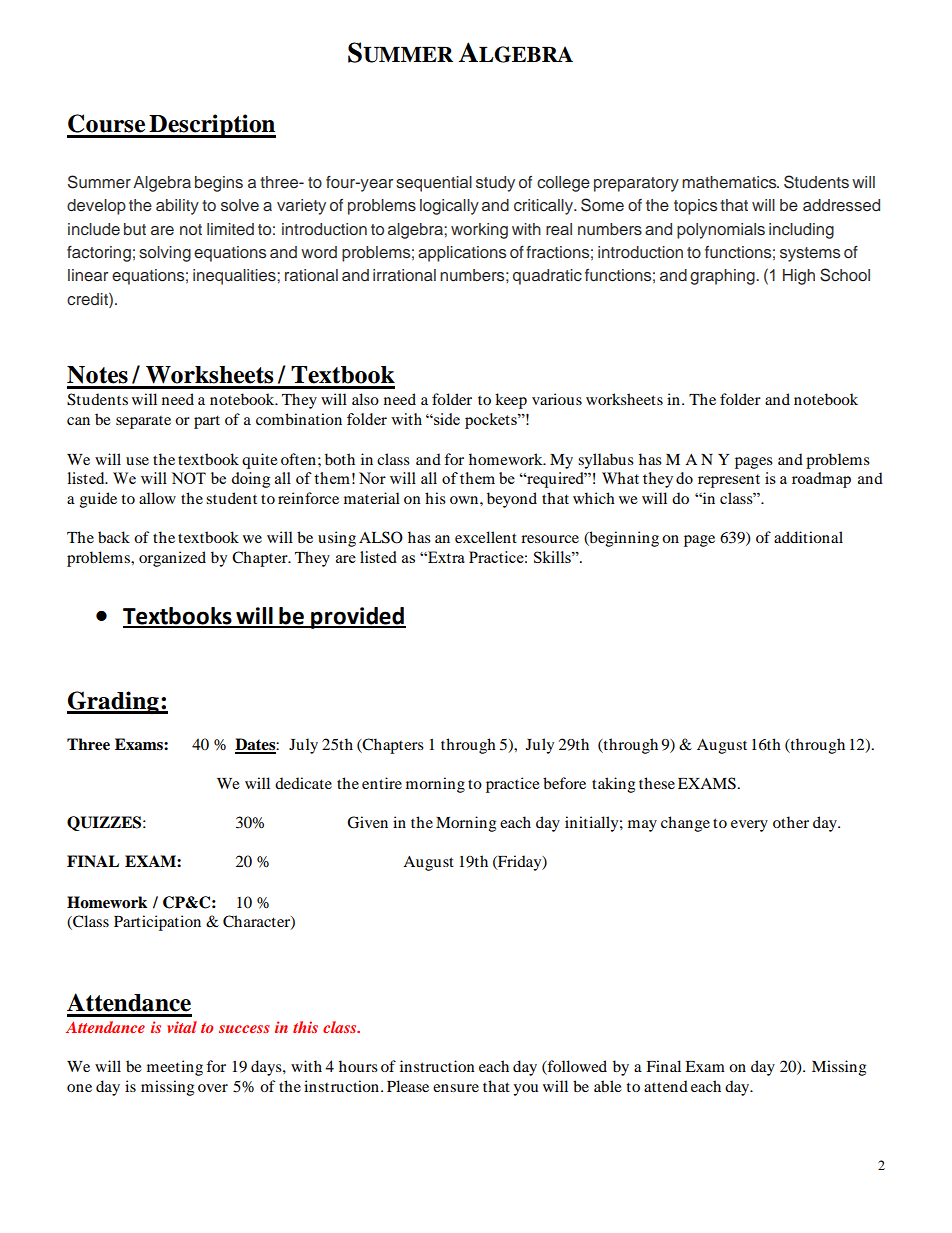 The image size is (952, 1233). I want to click on organized, so click(172, 559).
